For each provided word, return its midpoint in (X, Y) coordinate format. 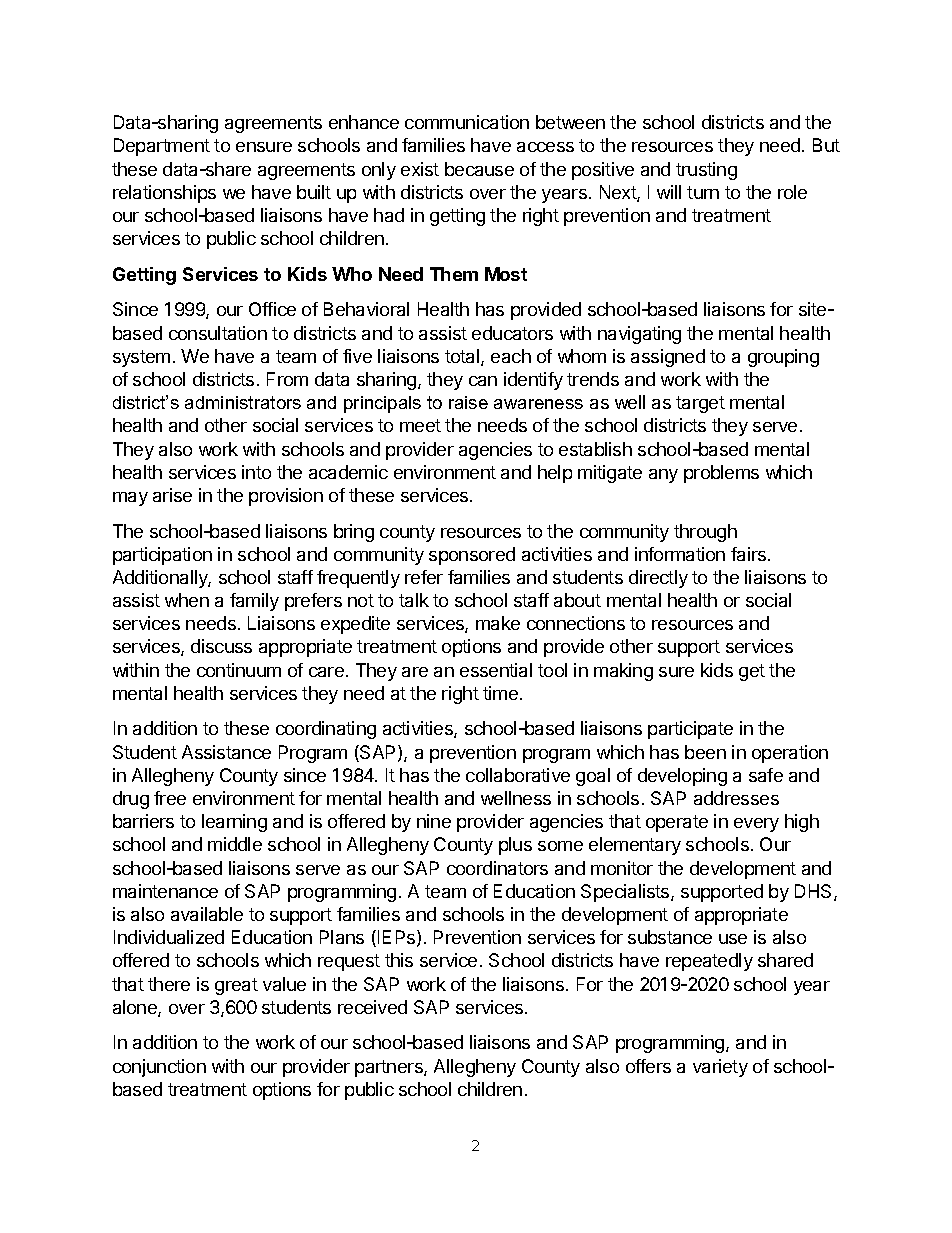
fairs (750, 554)
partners (390, 1068)
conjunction (159, 1068)
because (479, 169)
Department (162, 147)
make (498, 623)
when (187, 600)
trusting (706, 171)
